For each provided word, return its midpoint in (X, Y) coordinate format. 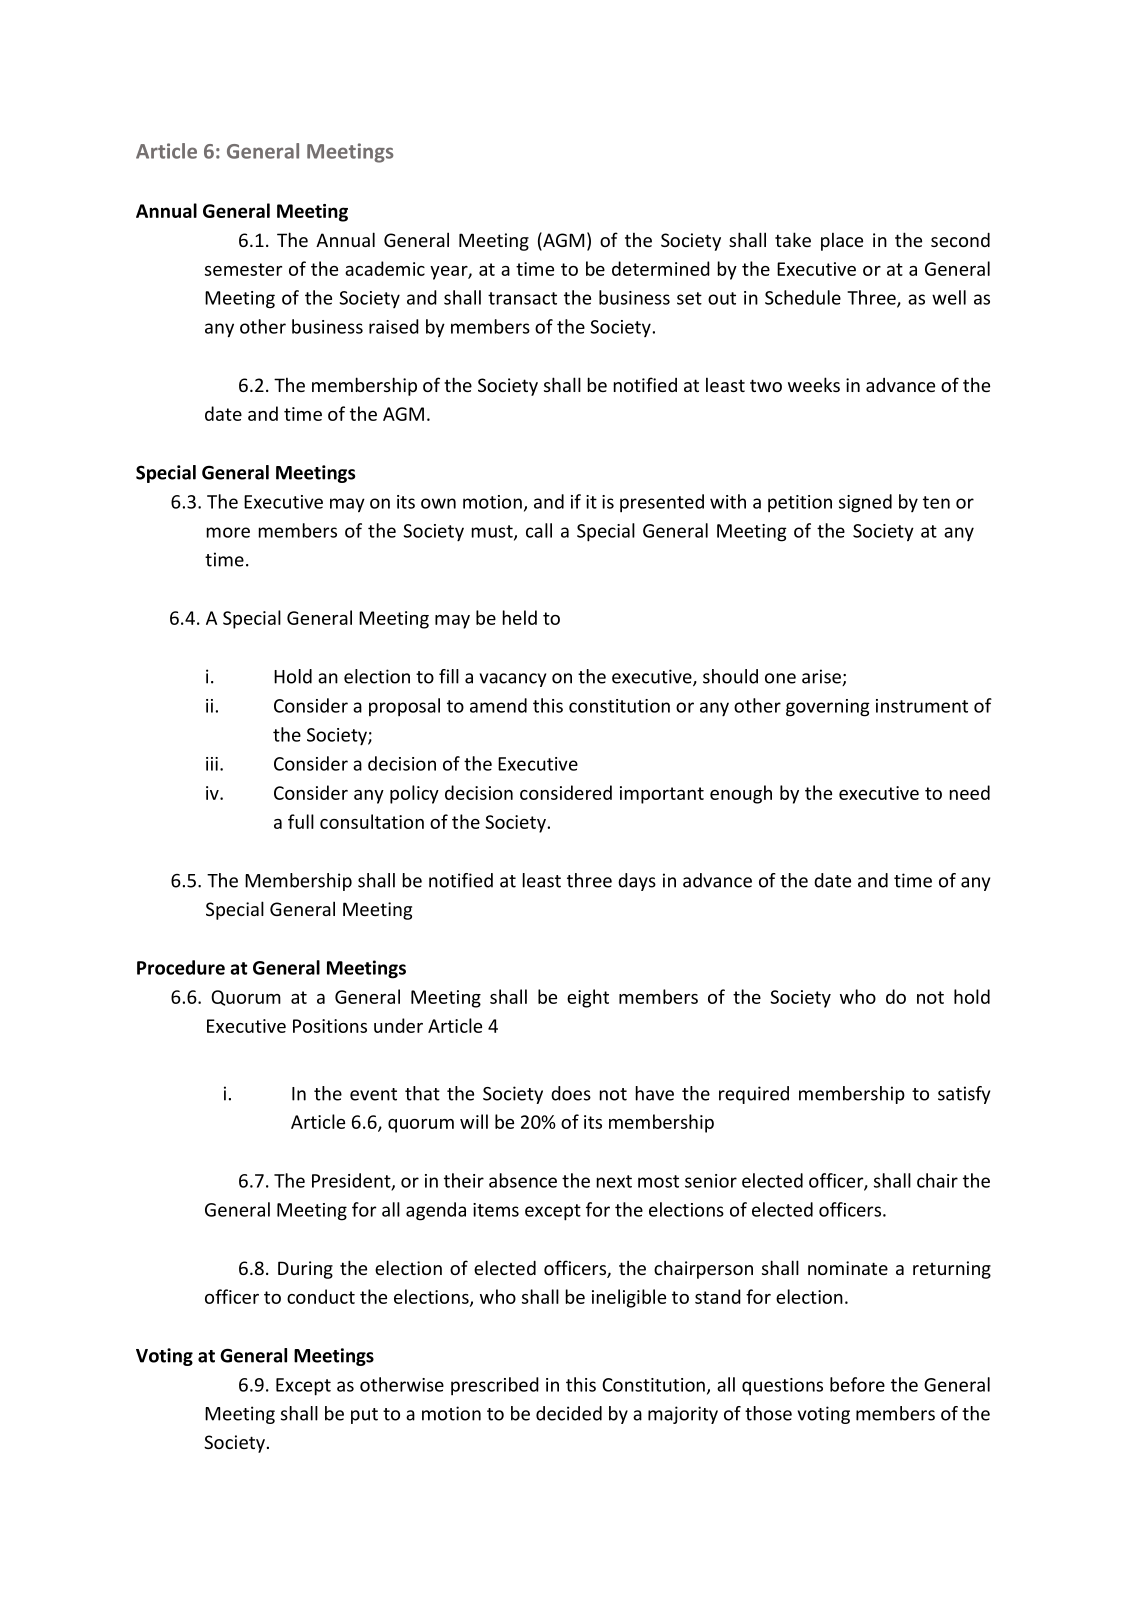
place (842, 241)
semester (243, 269)
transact (522, 298)
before (857, 1384)
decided (569, 1413)
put (364, 1416)
